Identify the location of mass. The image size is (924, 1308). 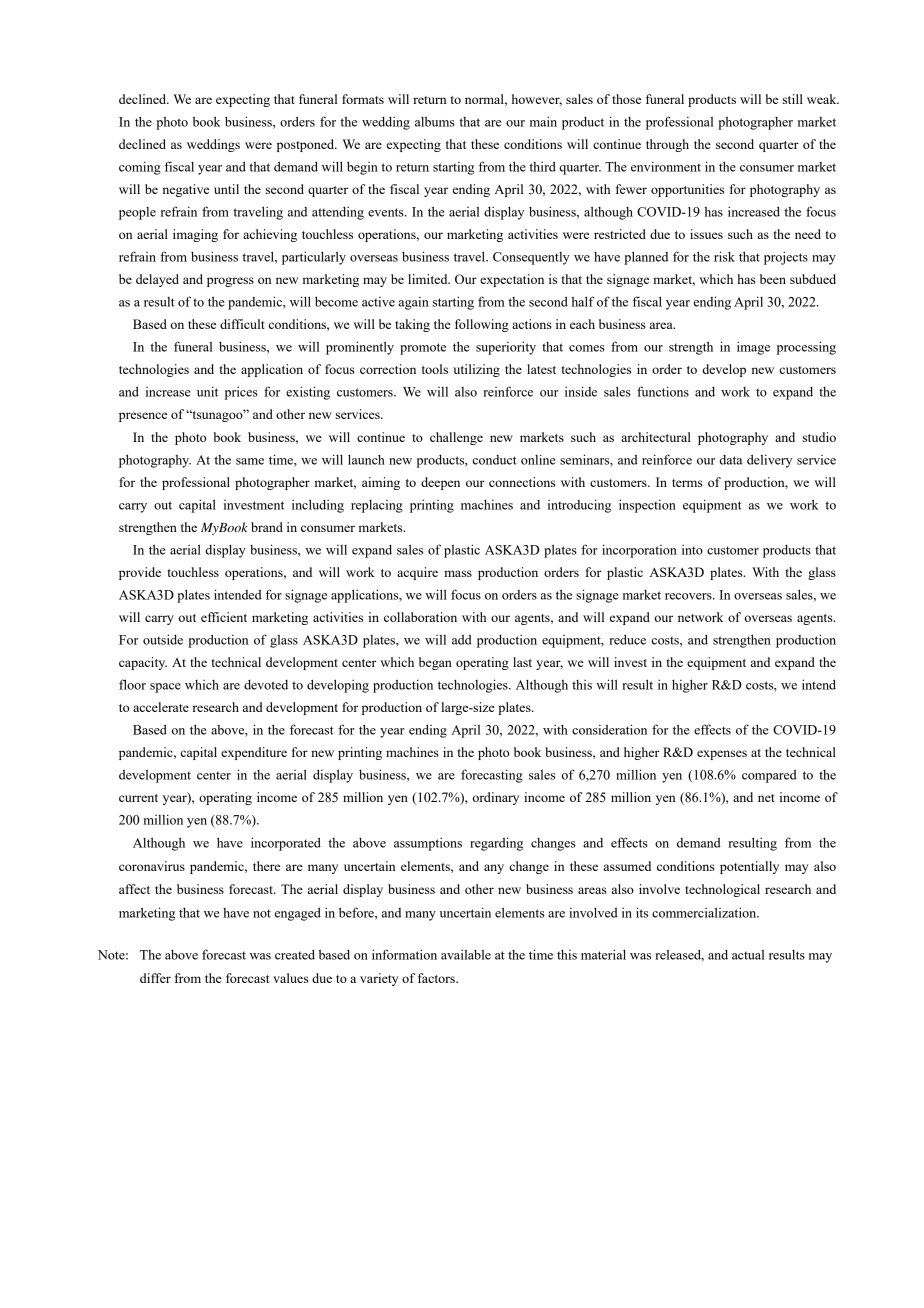
(458, 573).
